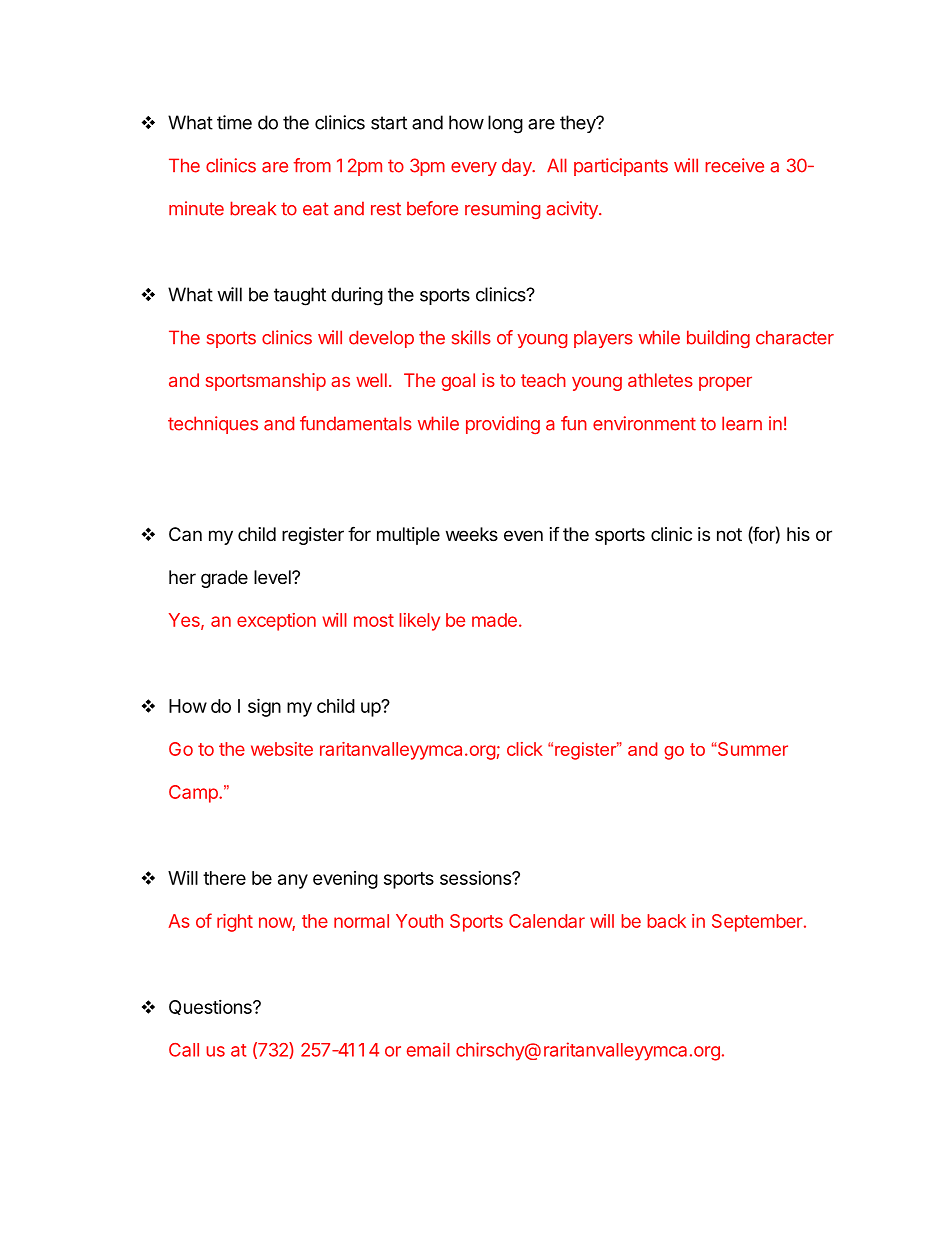 The image size is (952, 1233). What do you see at coordinates (474, 169) in the page?
I see `every` at bounding box center [474, 169].
